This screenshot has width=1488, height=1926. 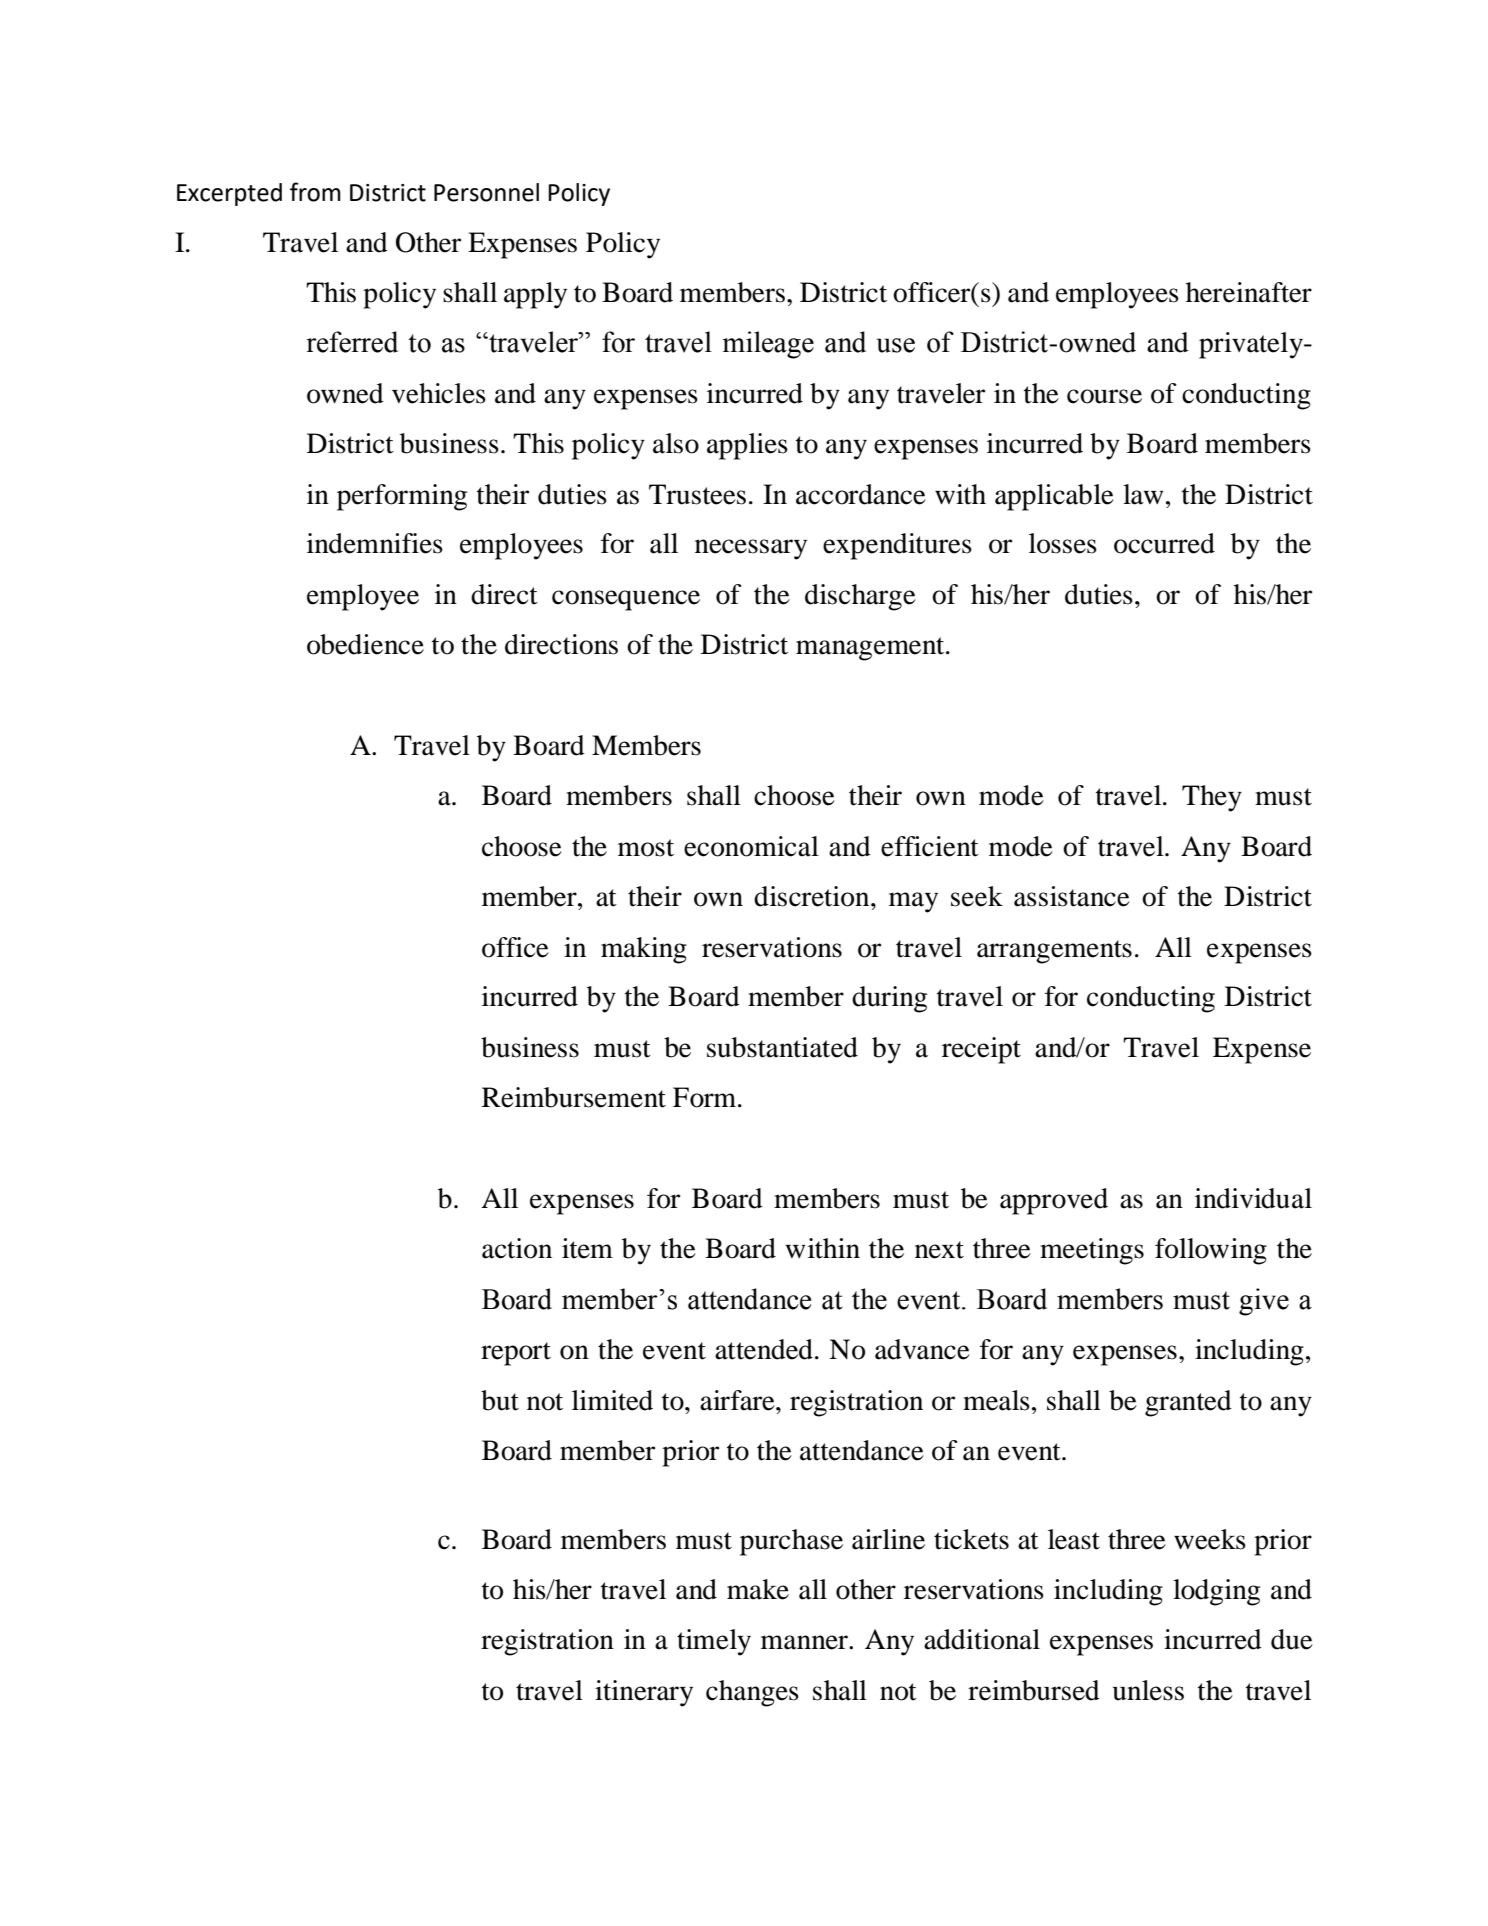 I want to click on arrangements, so click(x=1054, y=952).
